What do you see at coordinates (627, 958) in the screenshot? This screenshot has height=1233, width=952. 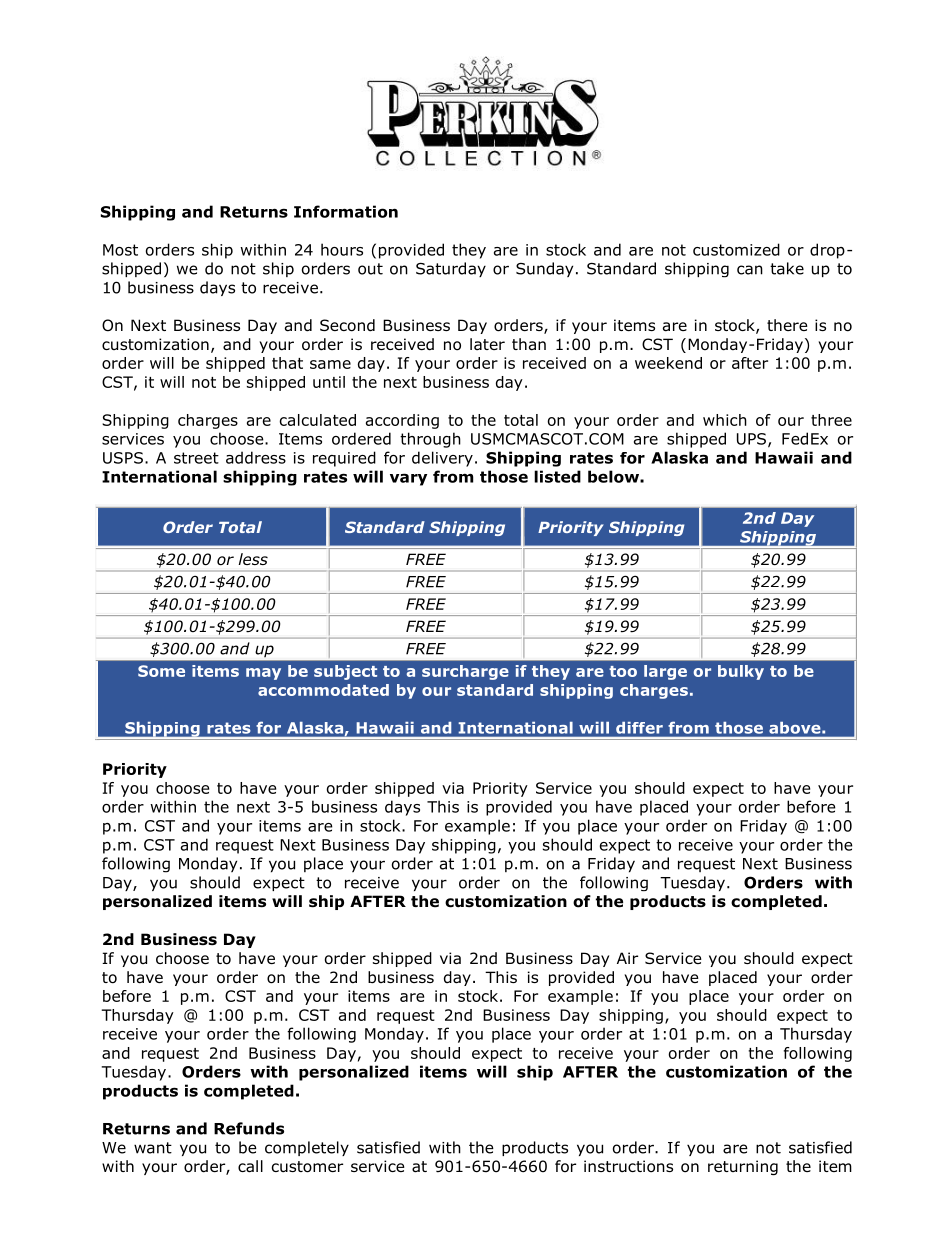 I see `Air` at bounding box center [627, 958].
